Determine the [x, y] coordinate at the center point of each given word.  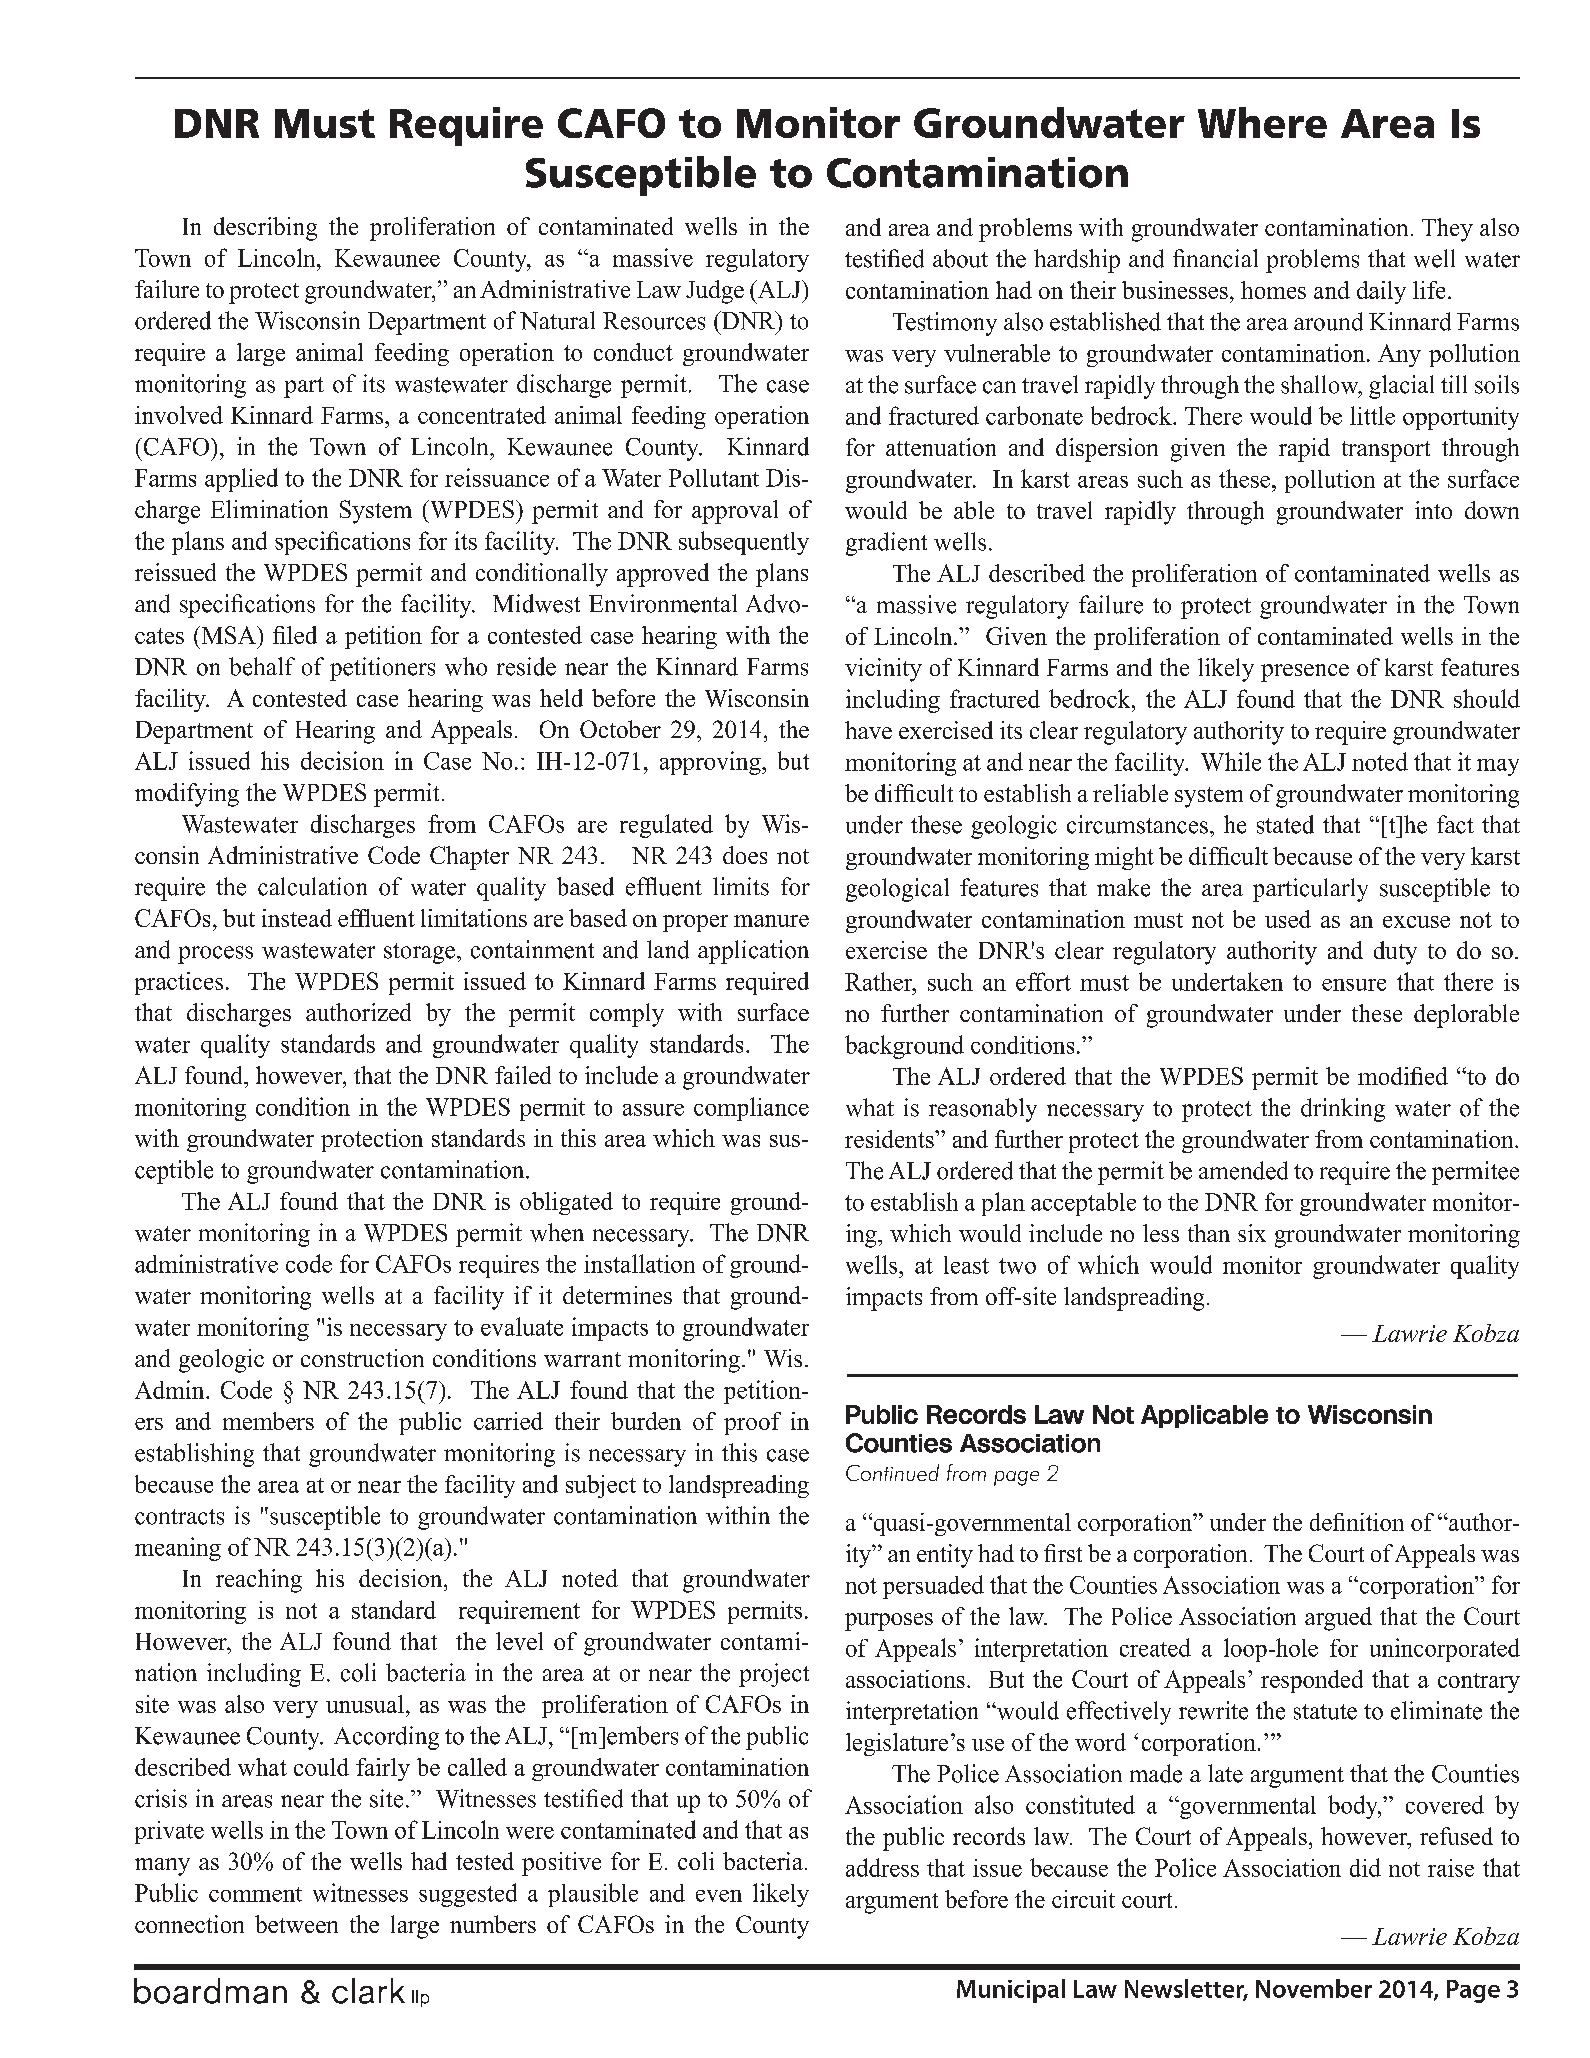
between [296, 1924]
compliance [751, 1109]
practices [179, 983]
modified [1403, 1076]
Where [1262, 122]
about [960, 258]
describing [265, 229]
